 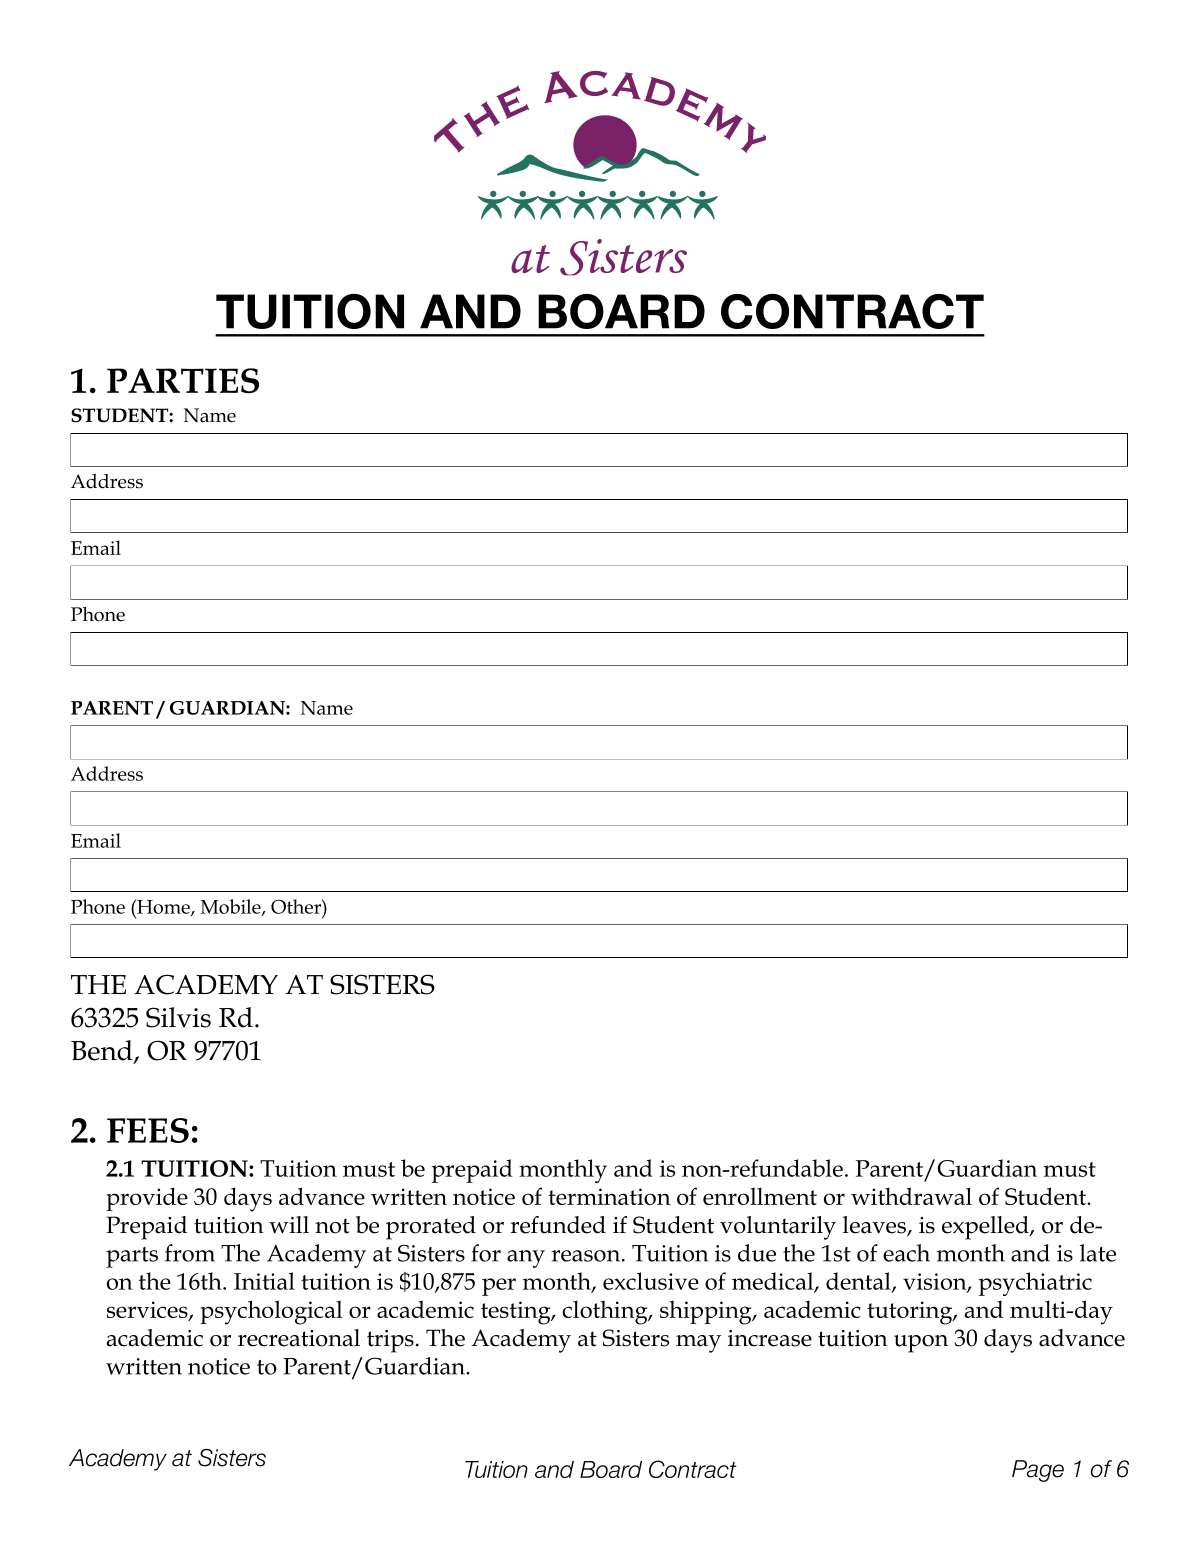 What do you see at coordinates (147, 1199) in the image?
I see `provide` at bounding box center [147, 1199].
